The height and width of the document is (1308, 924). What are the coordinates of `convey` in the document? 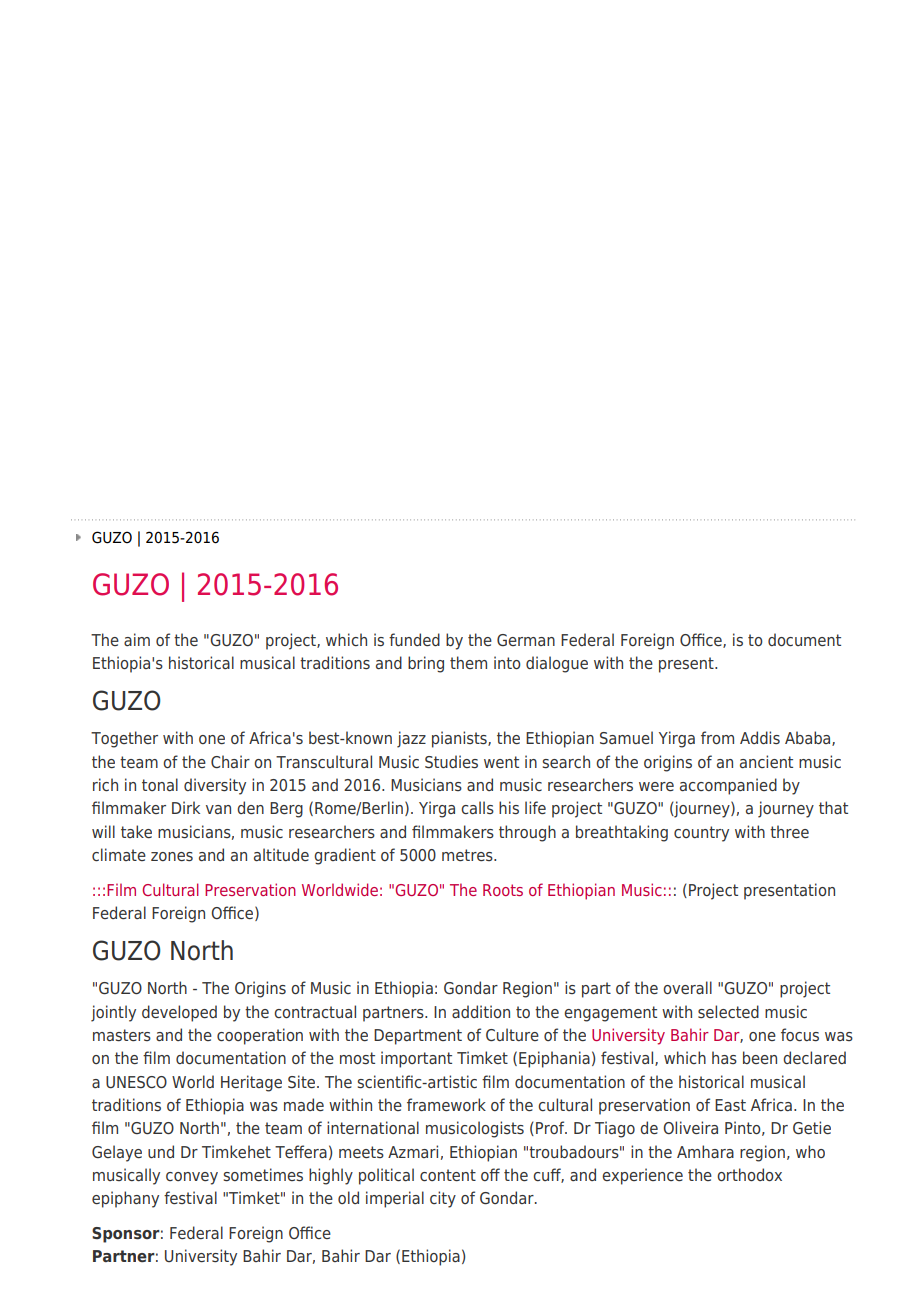 It's located at (192, 1178).
